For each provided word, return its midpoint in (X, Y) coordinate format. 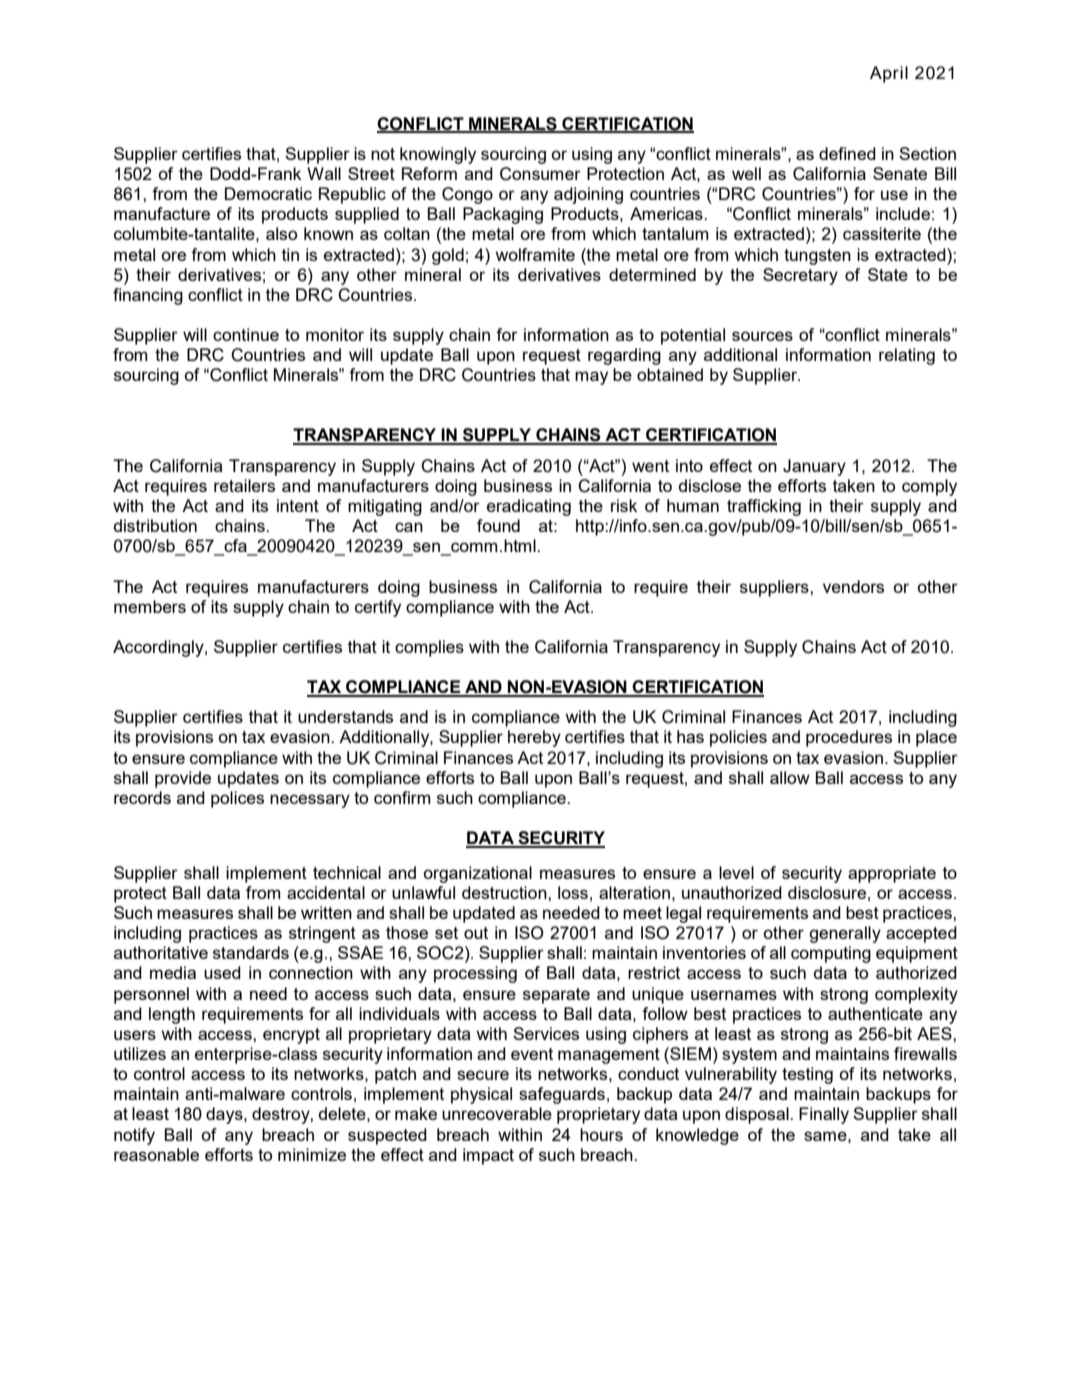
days (225, 1115)
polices (237, 799)
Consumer (540, 174)
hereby (534, 738)
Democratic (268, 193)
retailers (244, 485)
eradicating (529, 507)
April (889, 74)
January (814, 467)
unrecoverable (497, 1113)
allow (790, 777)
